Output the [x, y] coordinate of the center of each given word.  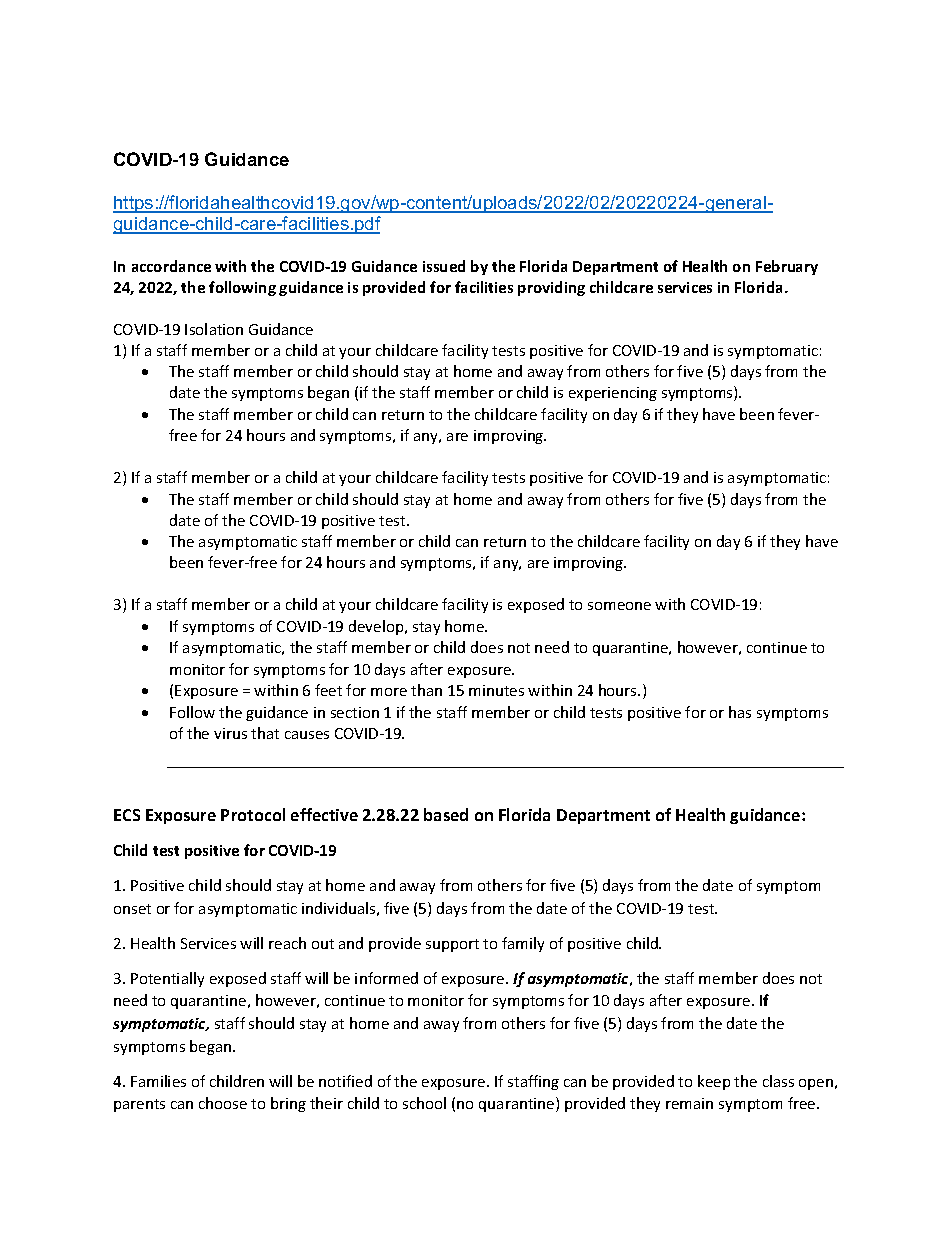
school [424, 1103]
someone [619, 606]
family [523, 944]
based [446, 814]
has [740, 712]
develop [377, 627]
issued [444, 266]
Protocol [253, 814]
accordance [171, 266]
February [787, 267]
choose [223, 1103]
